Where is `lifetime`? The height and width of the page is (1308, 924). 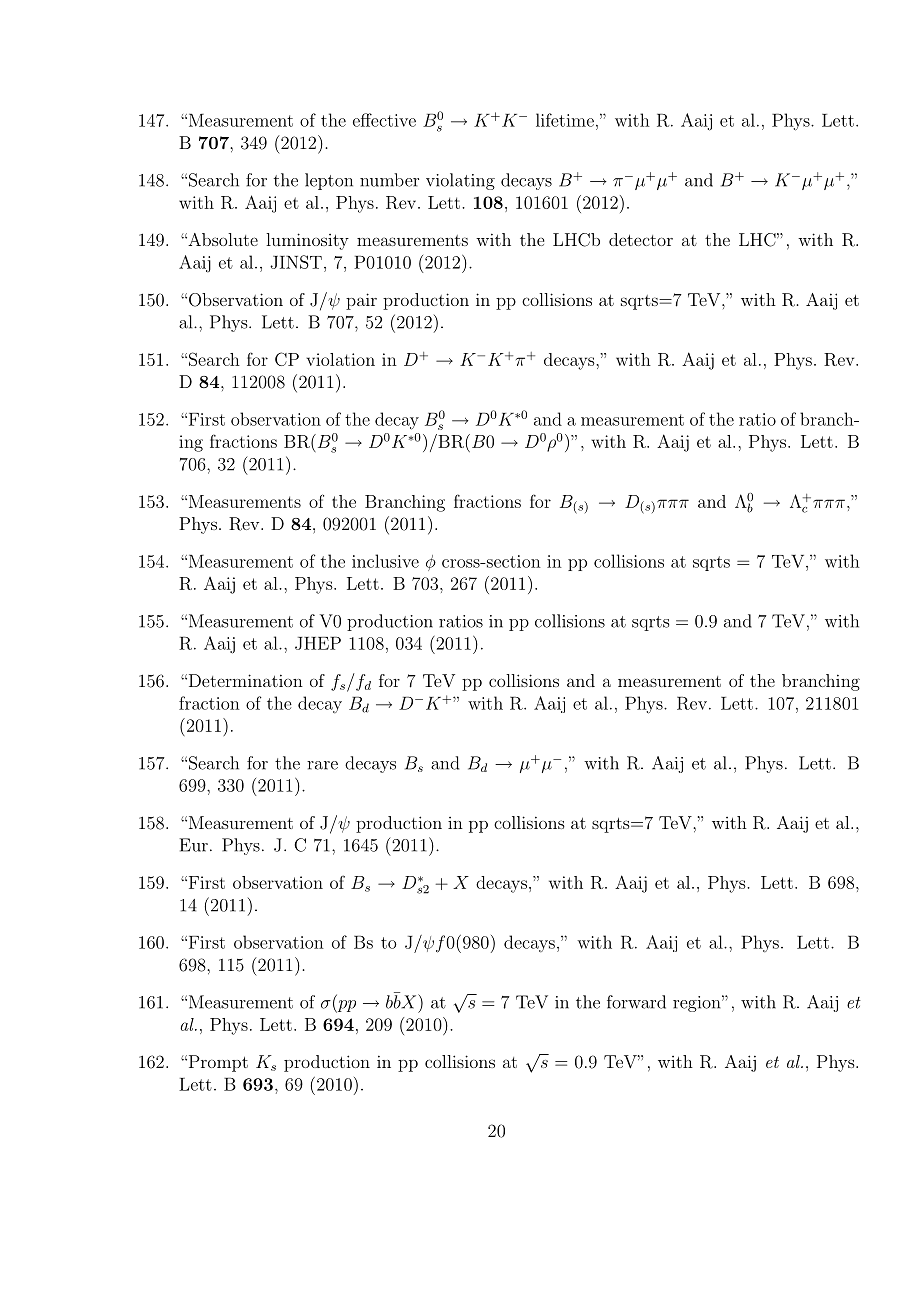 lifetime is located at coordinates (565, 120).
